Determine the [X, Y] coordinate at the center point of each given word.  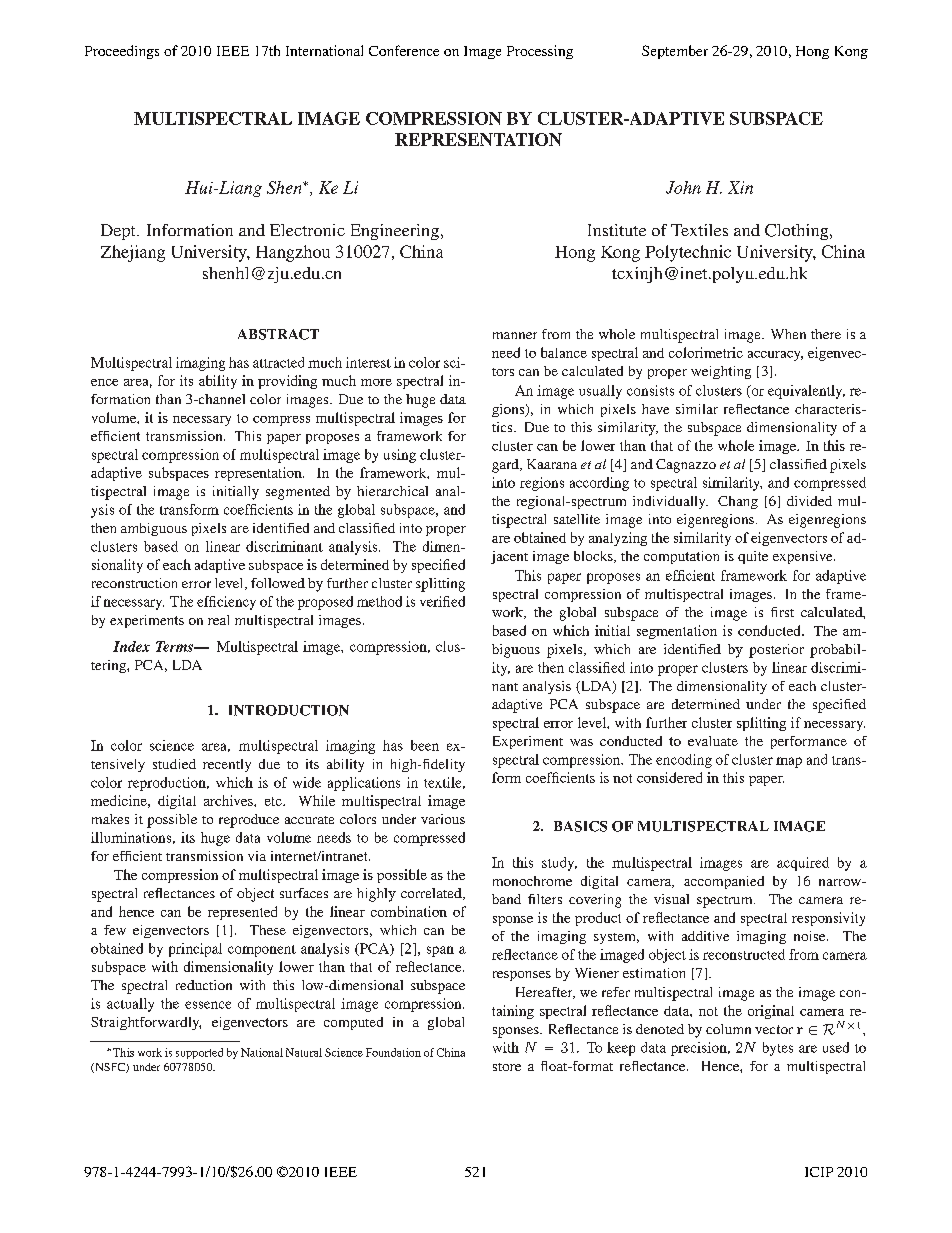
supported [199, 1053]
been [425, 745]
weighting [721, 372]
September [675, 52]
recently [227, 765]
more [376, 382]
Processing [540, 52]
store [507, 1067]
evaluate [713, 741]
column [728, 1029]
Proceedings [122, 52]
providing [287, 382]
